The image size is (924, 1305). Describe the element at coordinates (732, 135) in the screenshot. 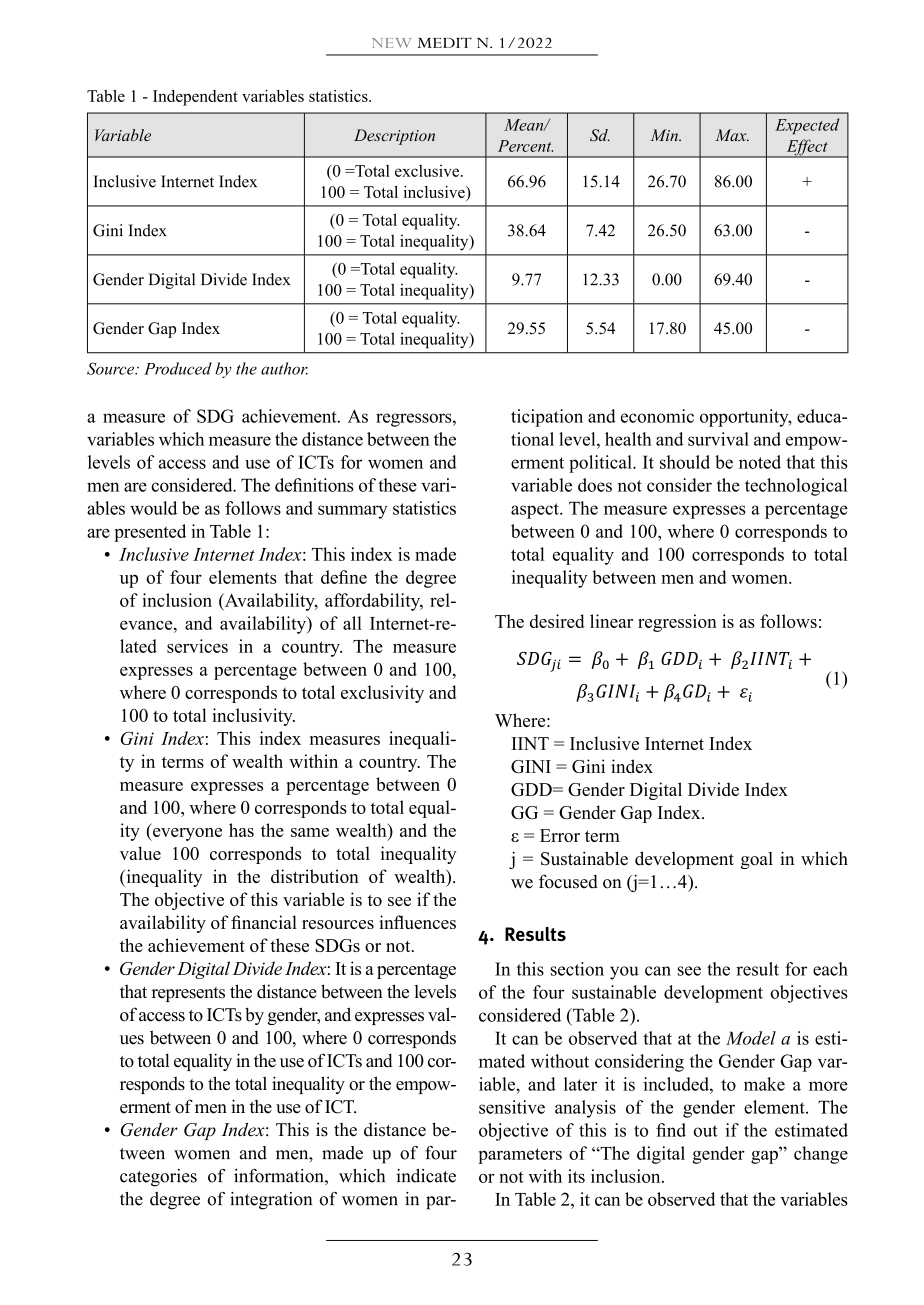

I see `Max` at that location.
